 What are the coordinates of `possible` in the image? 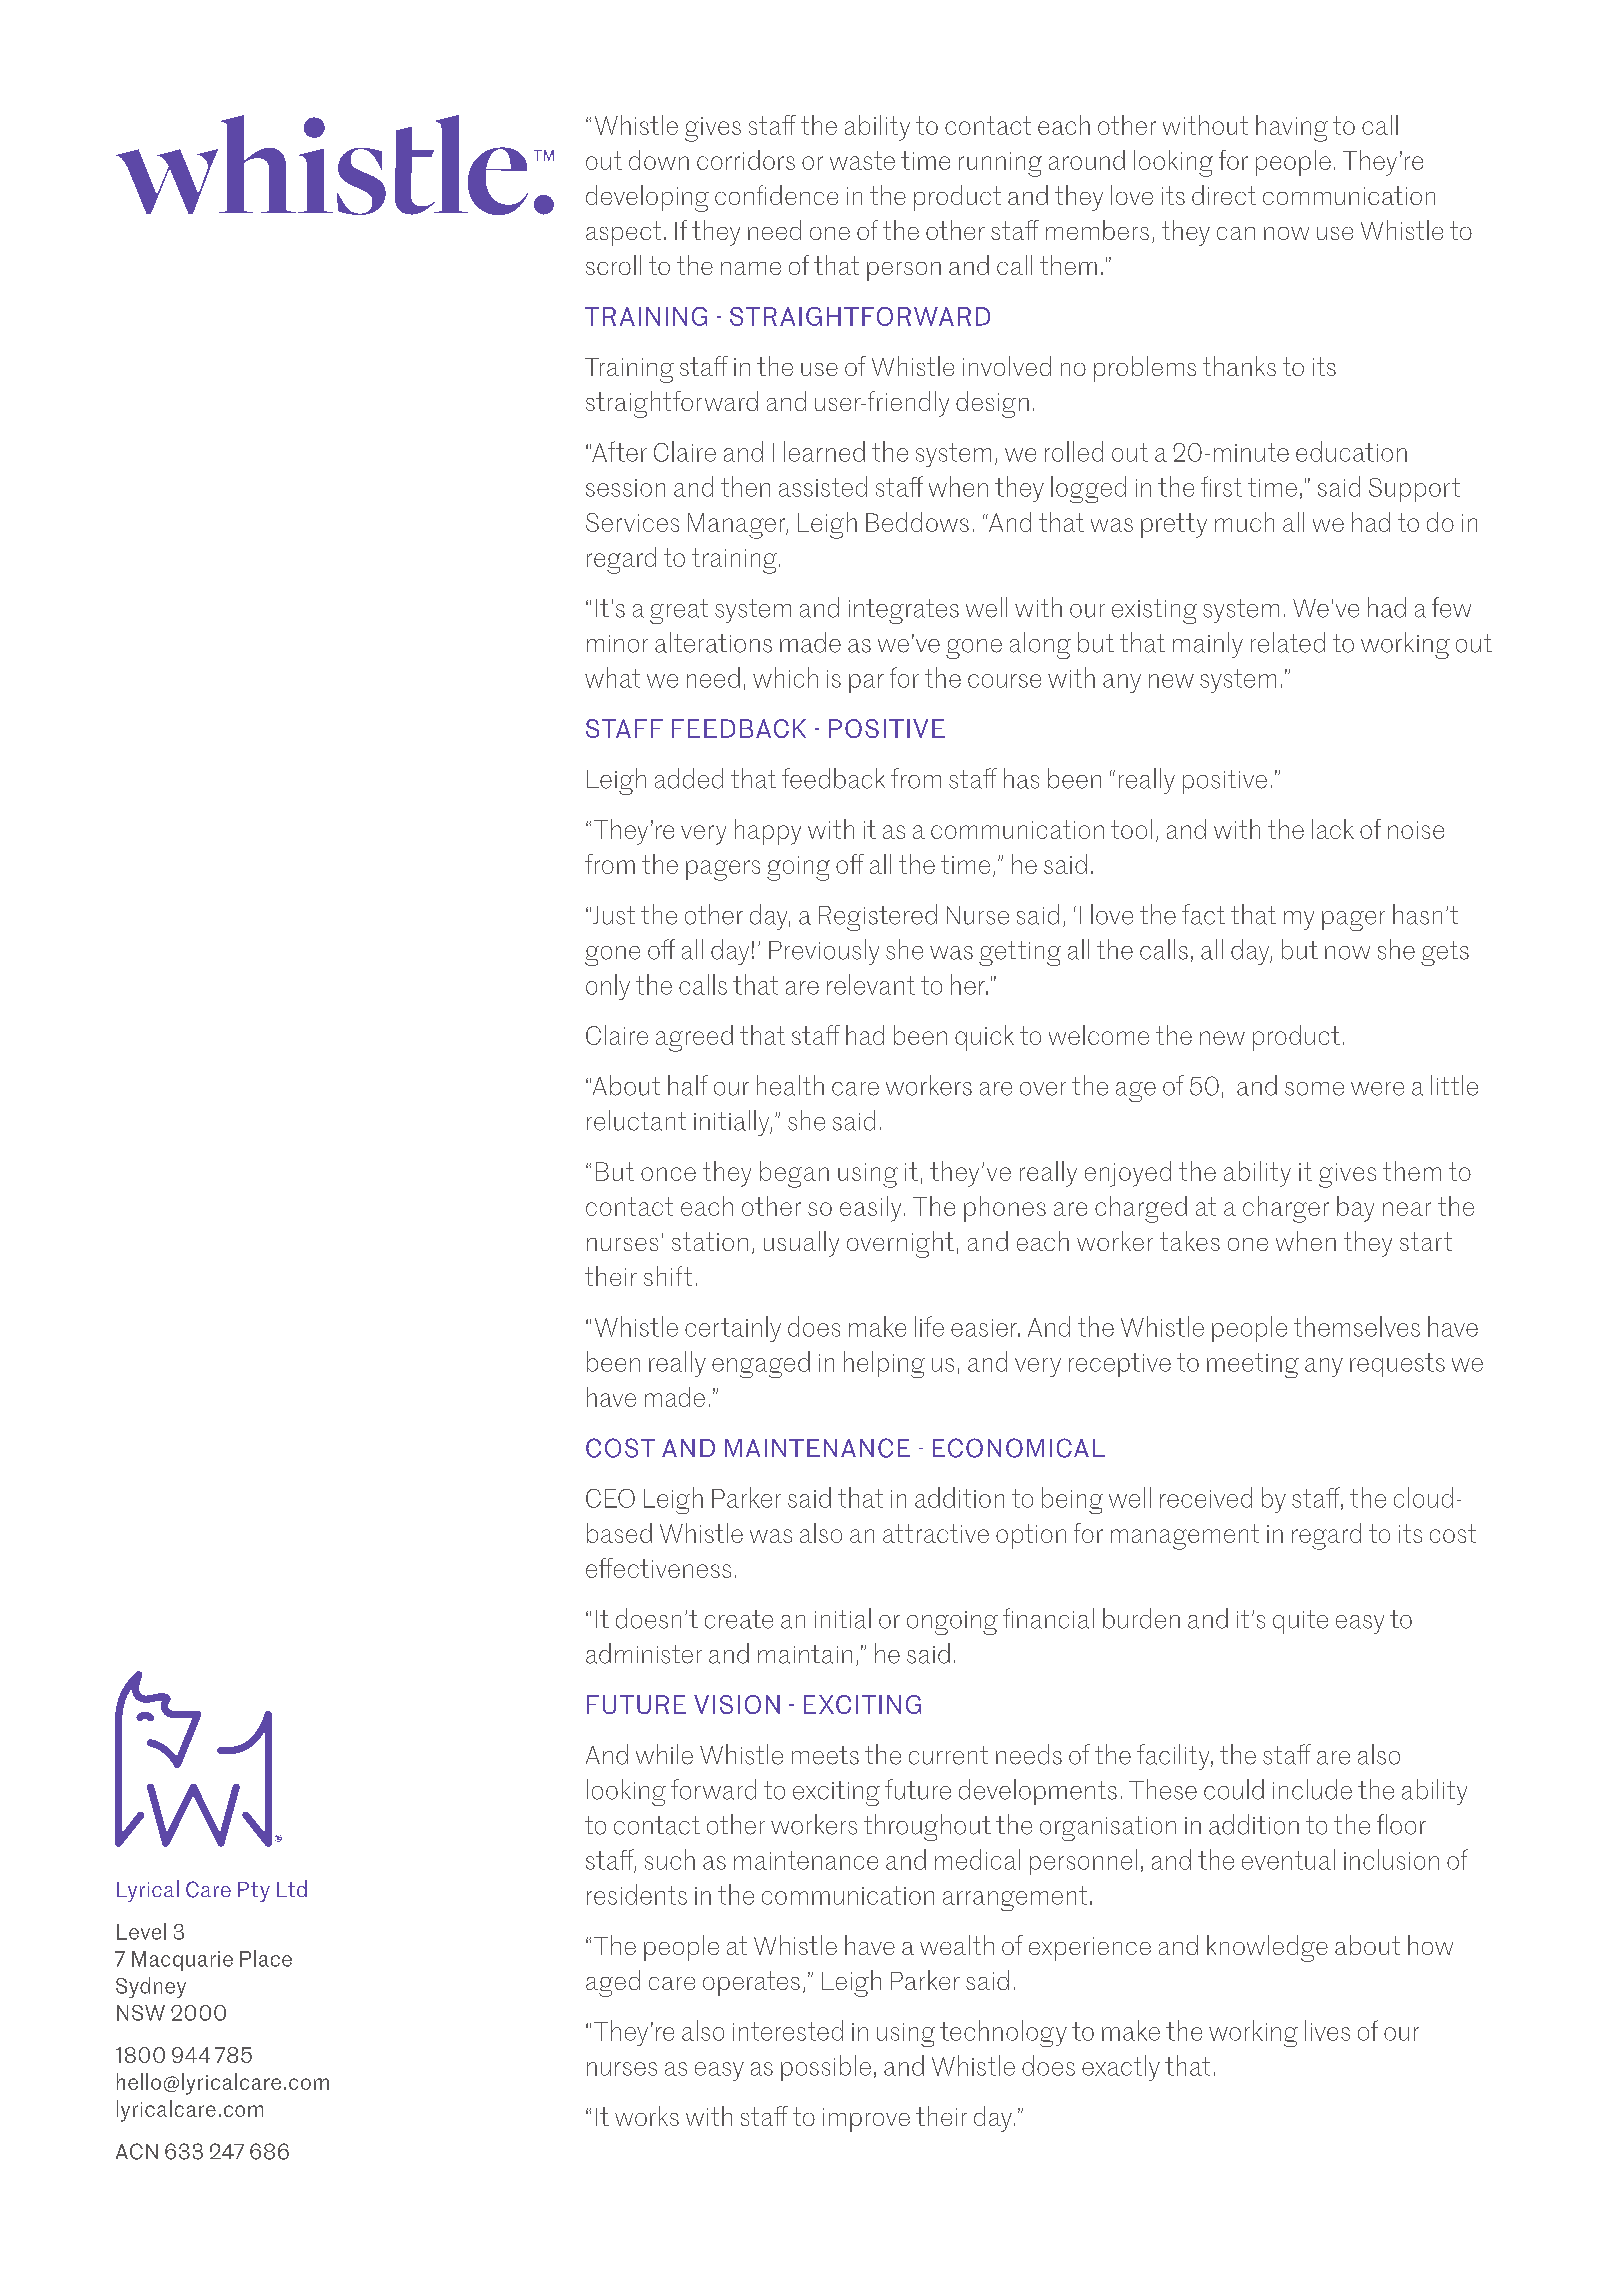 It's located at (826, 2068).
